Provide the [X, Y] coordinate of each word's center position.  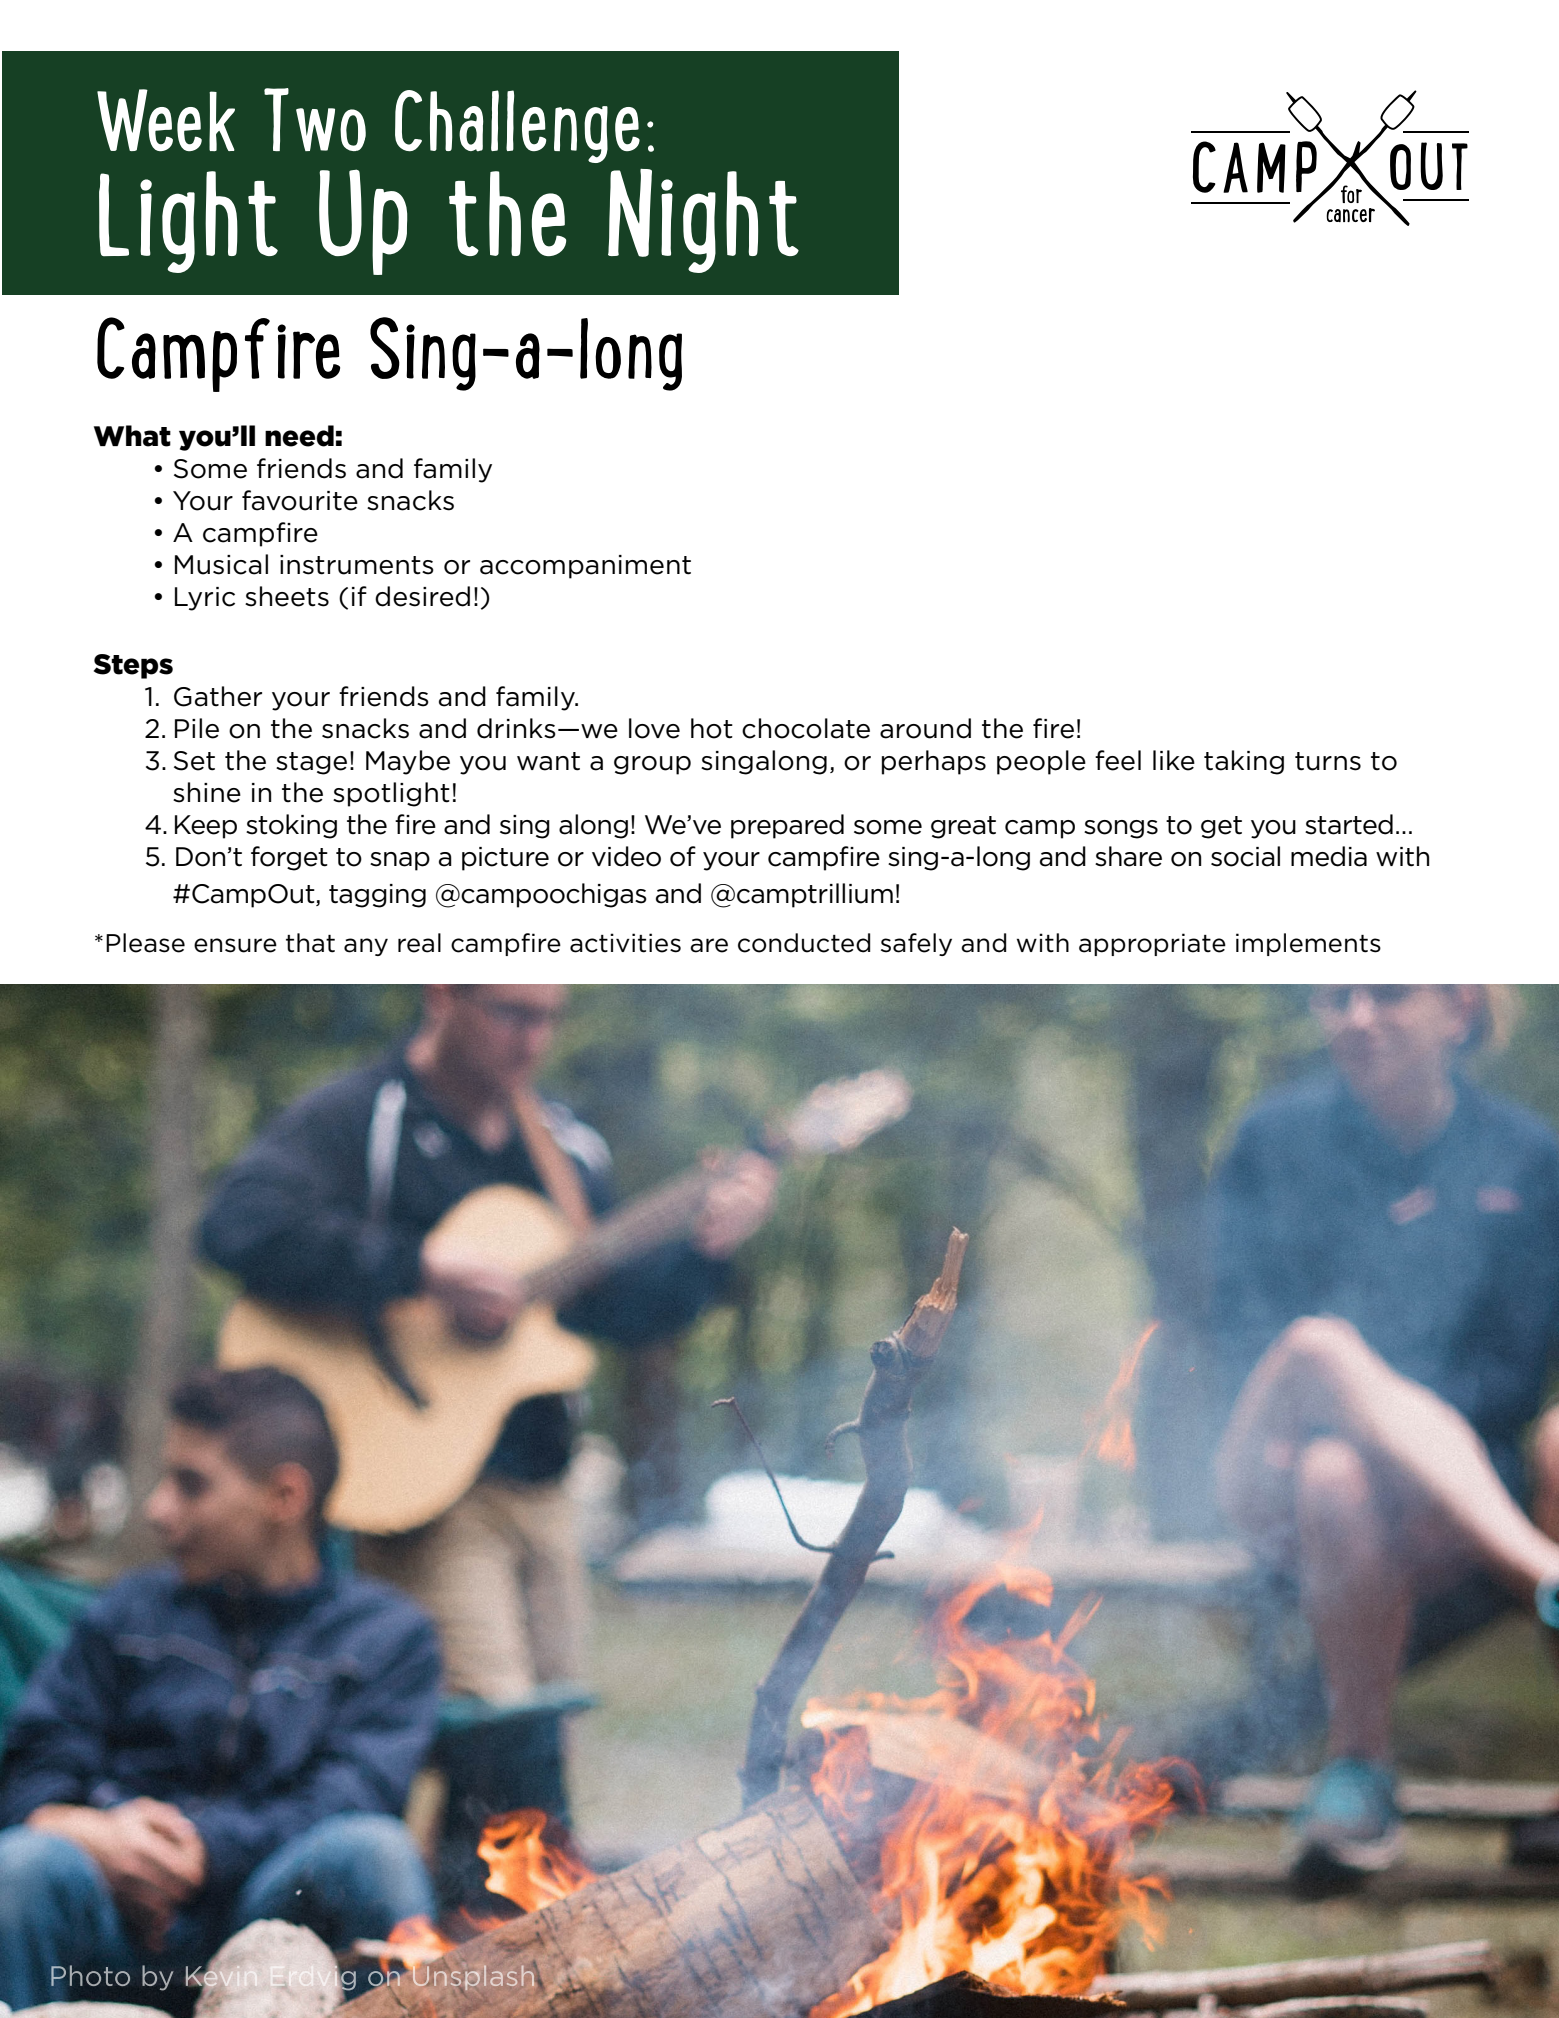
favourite [300, 500]
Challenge [517, 126]
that [310, 943]
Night [703, 221]
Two [315, 119]
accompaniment [585, 567]
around [925, 728]
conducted [804, 943]
